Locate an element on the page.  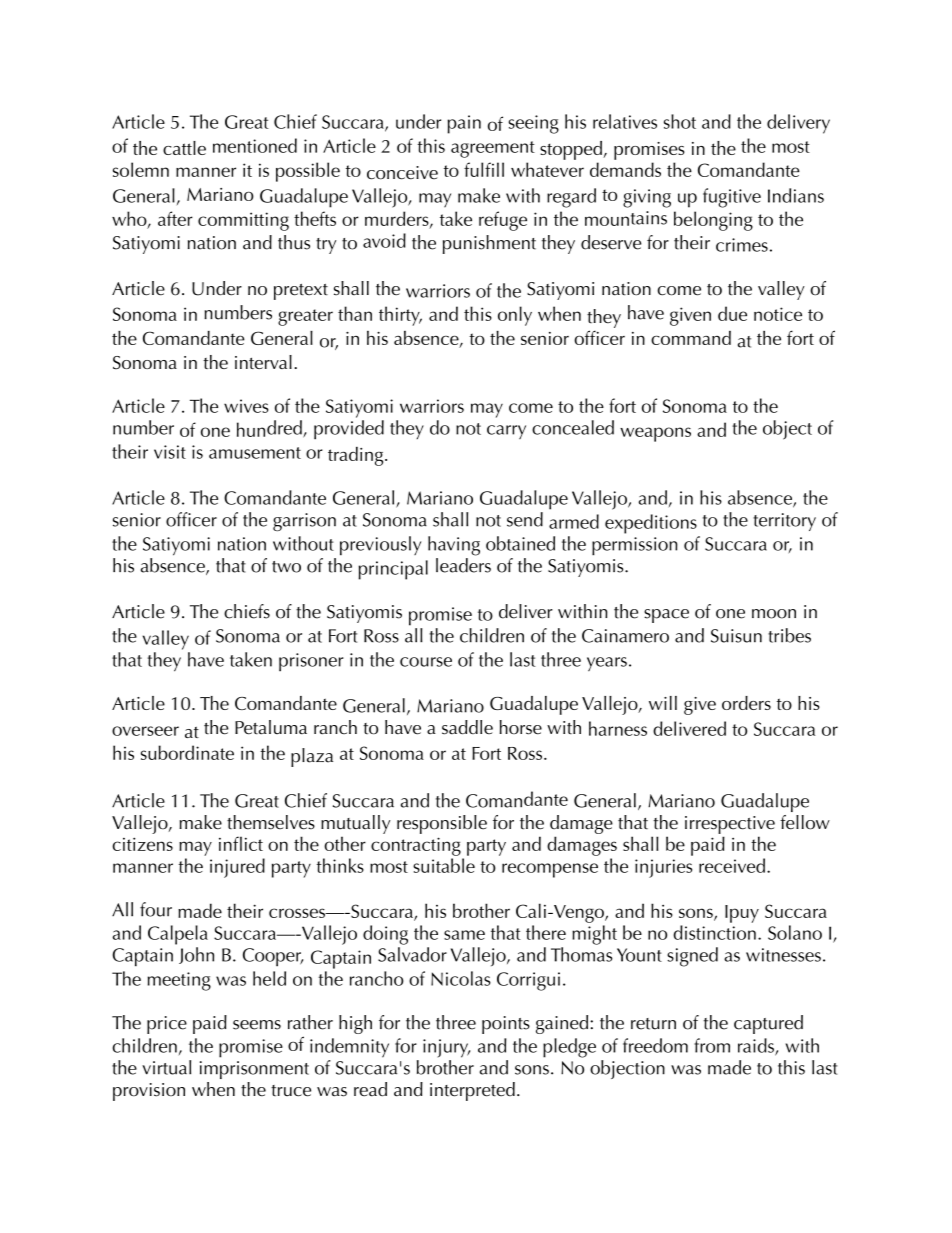
suitable is located at coordinates (444, 865).
